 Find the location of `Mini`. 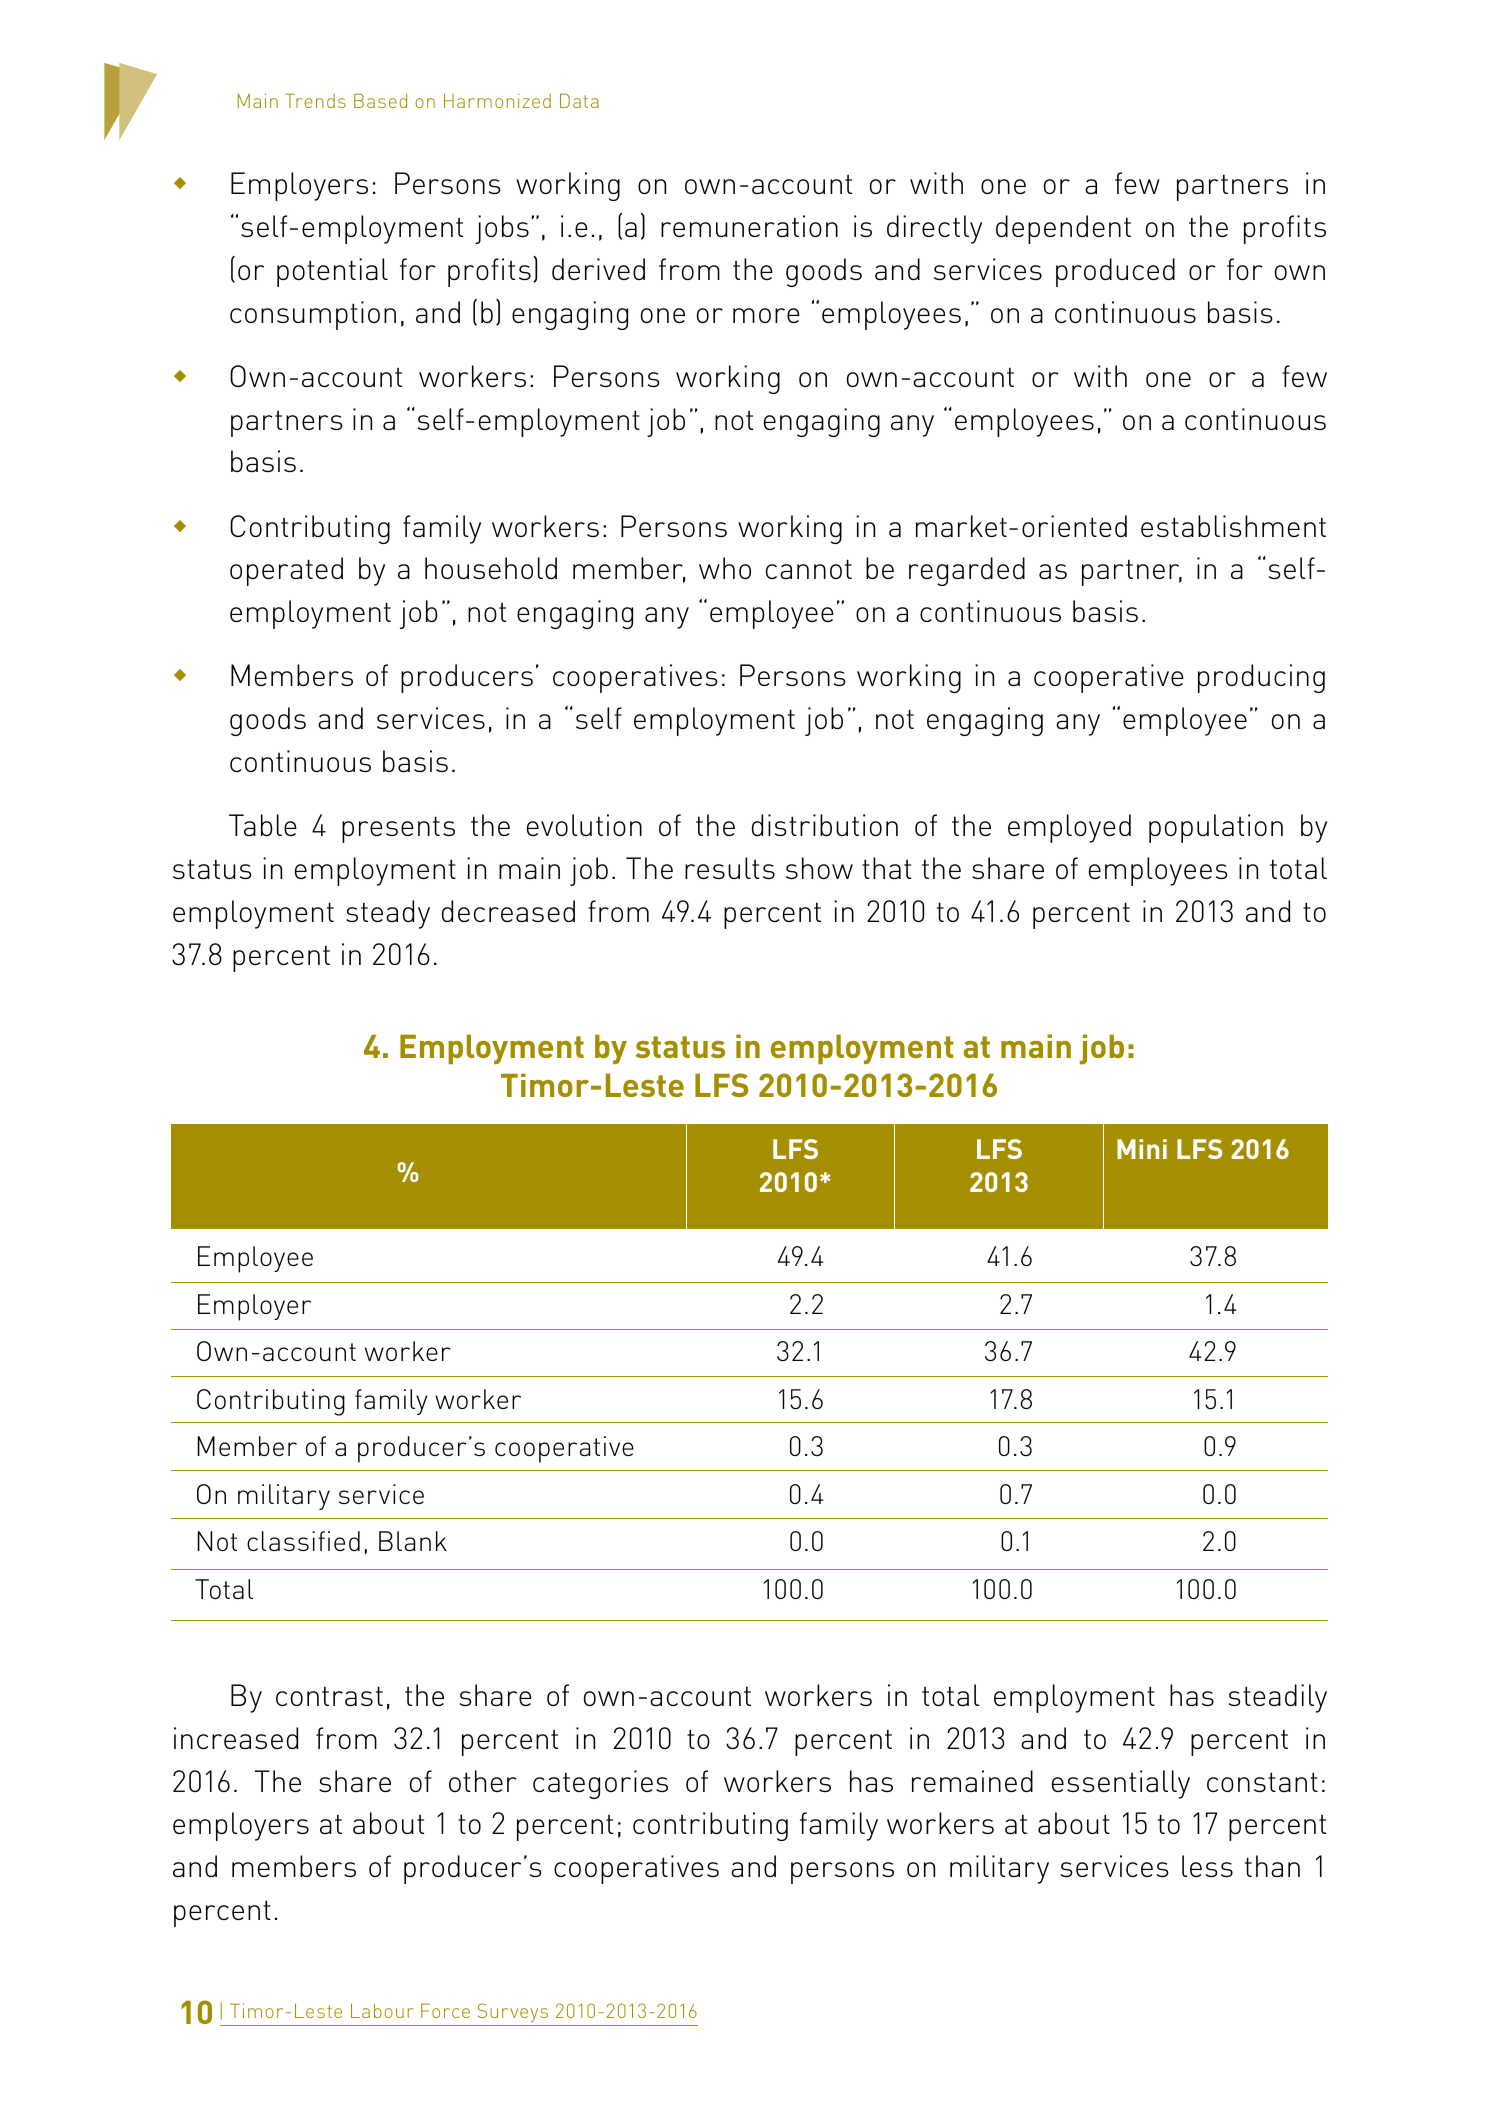

Mini is located at coordinates (1142, 1149).
